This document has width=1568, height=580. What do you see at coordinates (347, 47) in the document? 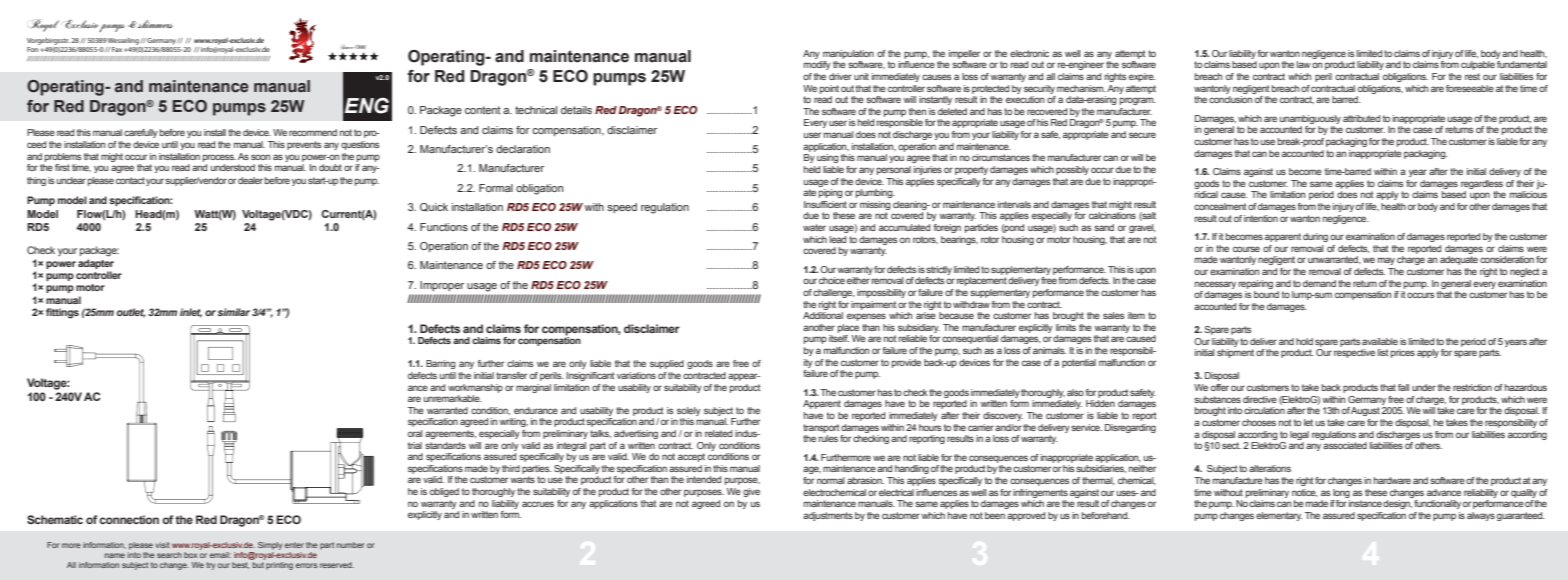
I see `Since` at bounding box center [347, 47].
